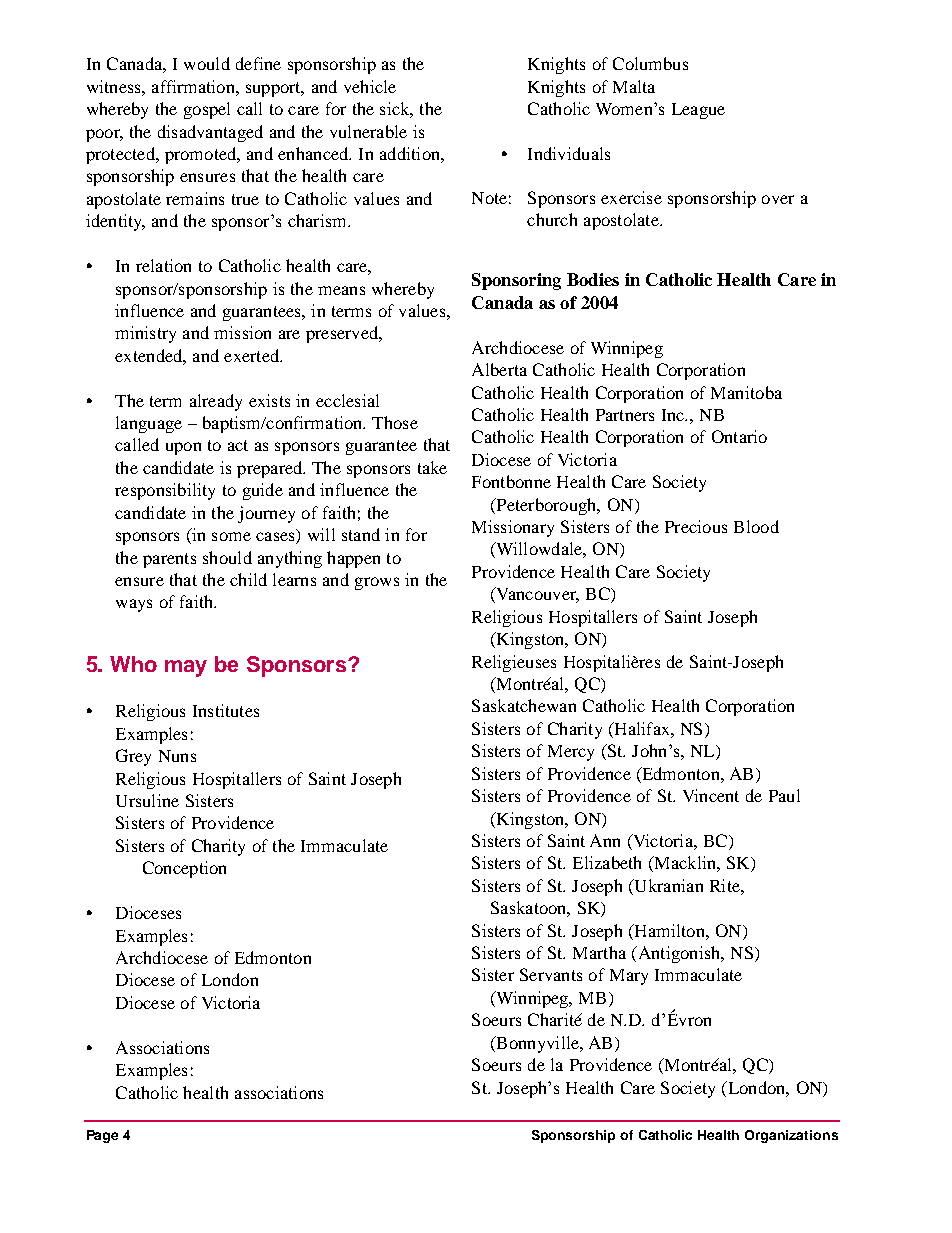  I want to click on Servants, so click(551, 974).
